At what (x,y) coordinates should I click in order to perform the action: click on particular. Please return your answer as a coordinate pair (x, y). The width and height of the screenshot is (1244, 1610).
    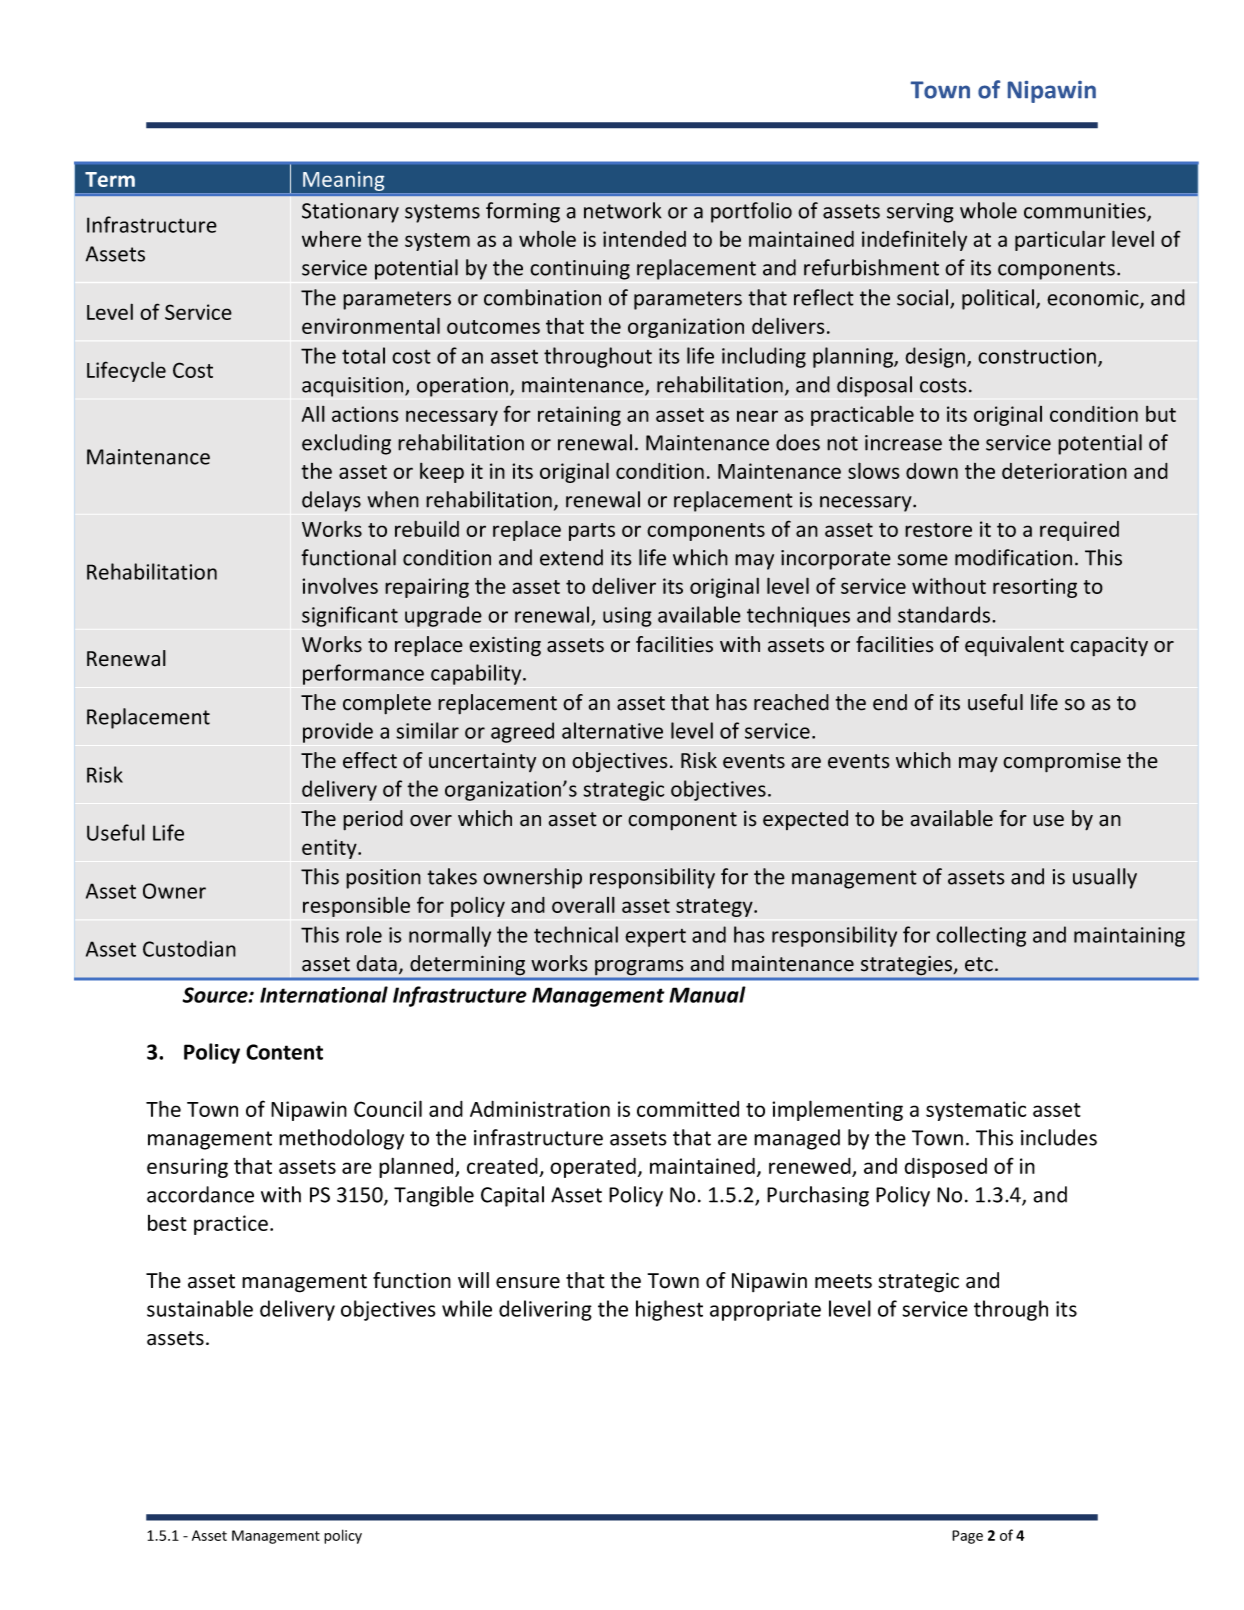
    Looking at the image, I should click on (1060, 240).
